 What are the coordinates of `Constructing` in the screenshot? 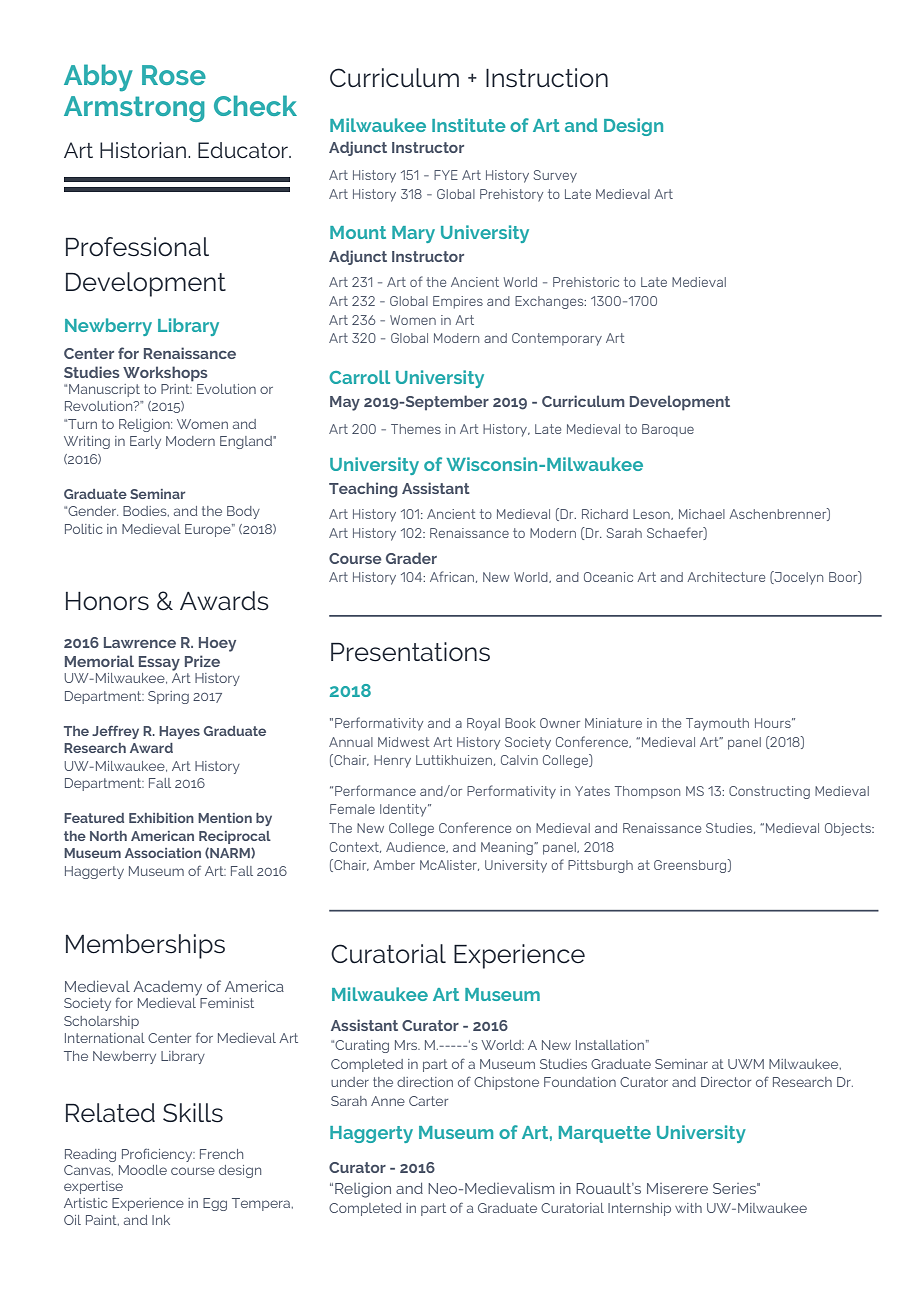 It's located at (769, 792).
